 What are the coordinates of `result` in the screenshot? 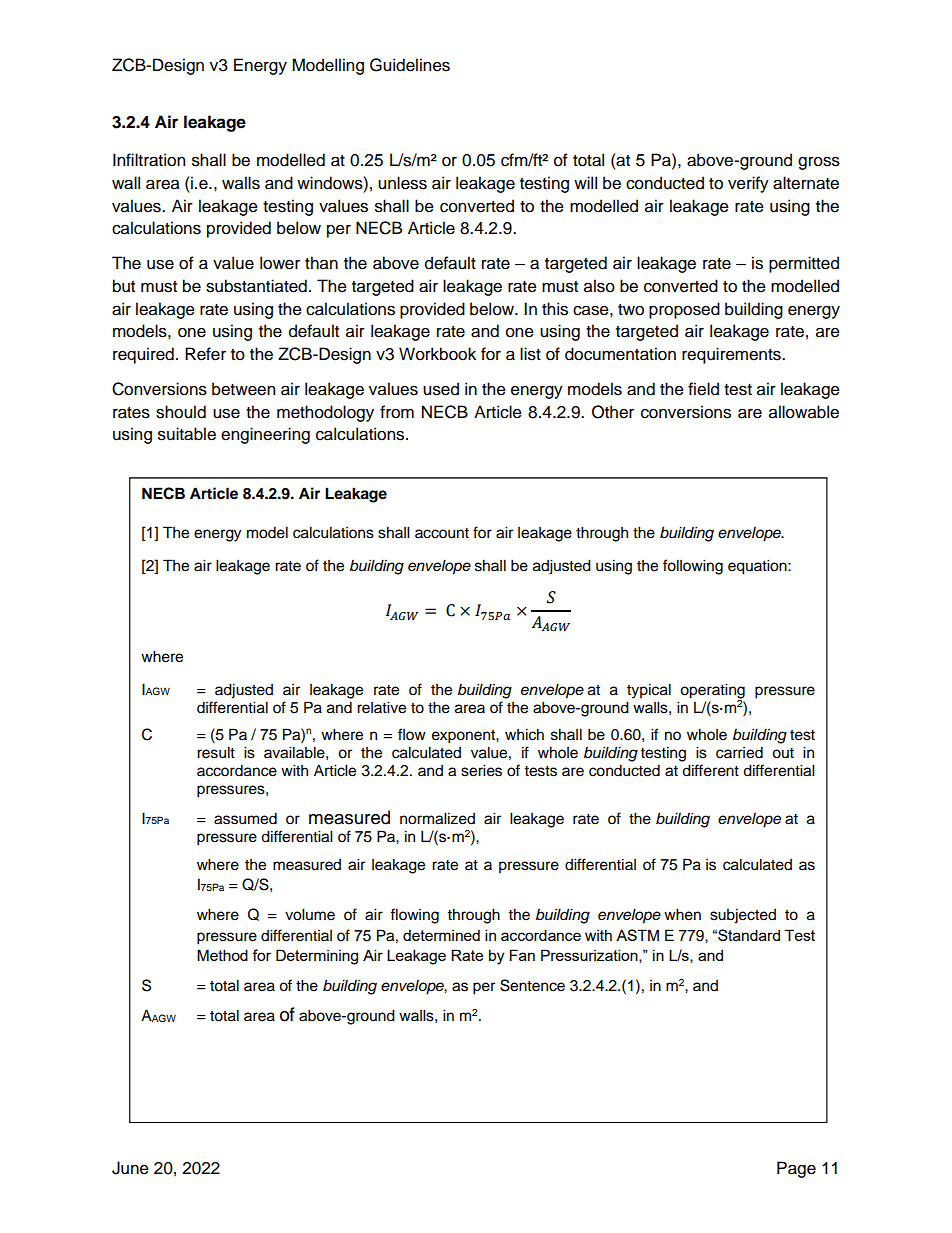 It's located at (216, 752).
